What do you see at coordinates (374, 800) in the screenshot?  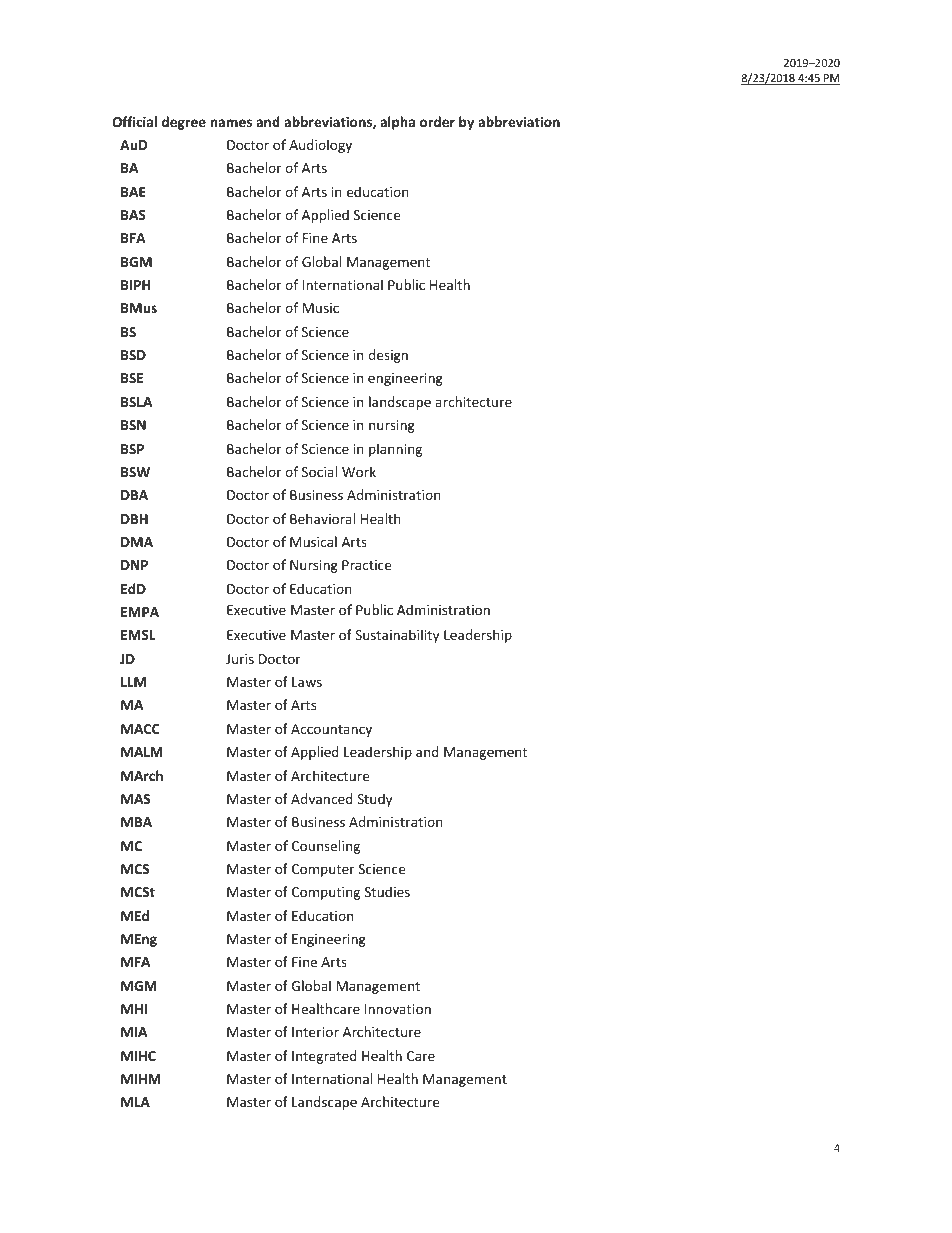 I see `Study` at bounding box center [374, 800].
